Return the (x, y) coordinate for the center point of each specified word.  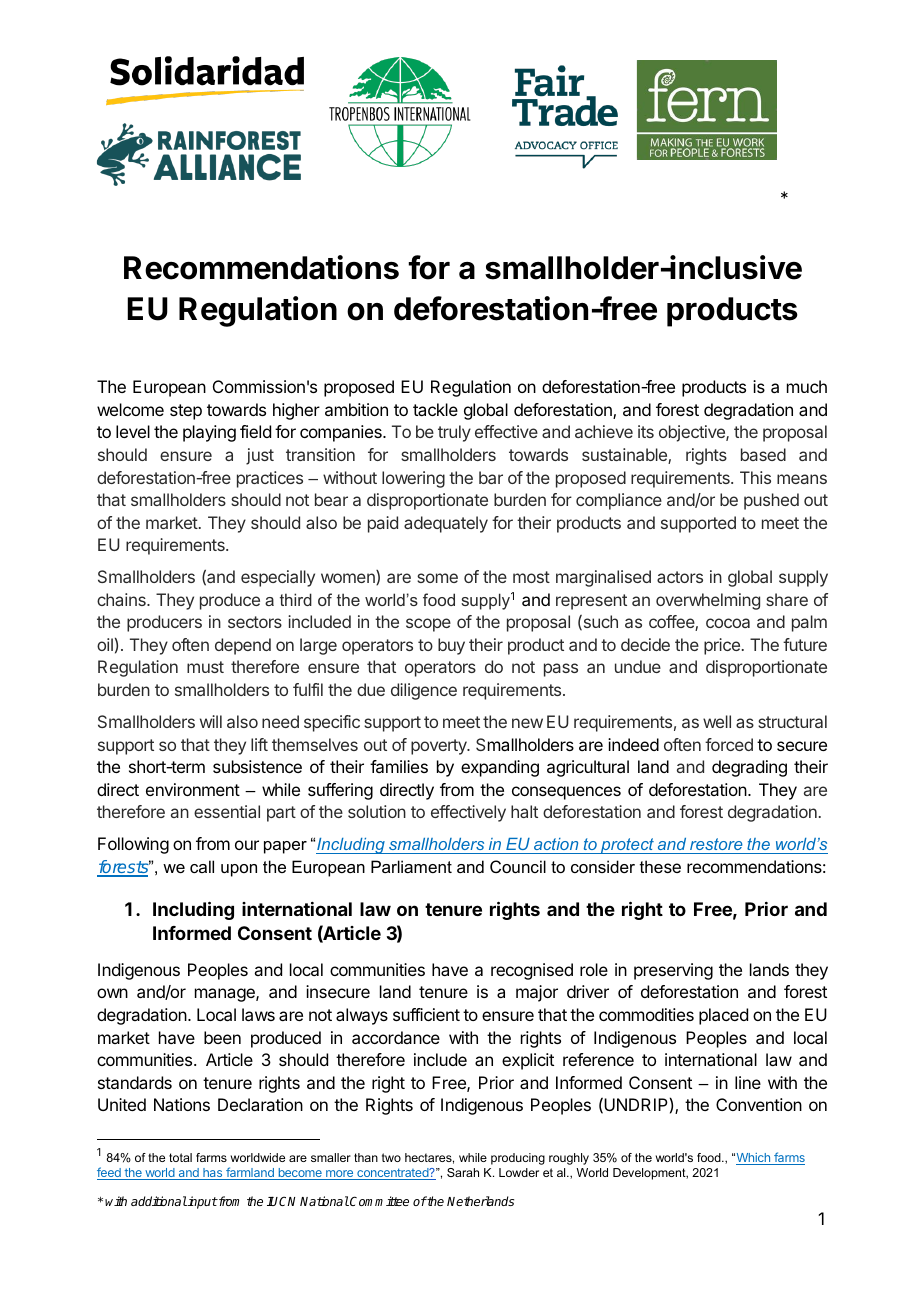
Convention (759, 1104)
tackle (435, 409)
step (186, 412)
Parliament (411, 866)
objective (693, 433)
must (205, 667)
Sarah (463, 1172)
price (722, 646)
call (202, 866)
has (213, 1174)
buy (451, 646)
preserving (673, 971)
